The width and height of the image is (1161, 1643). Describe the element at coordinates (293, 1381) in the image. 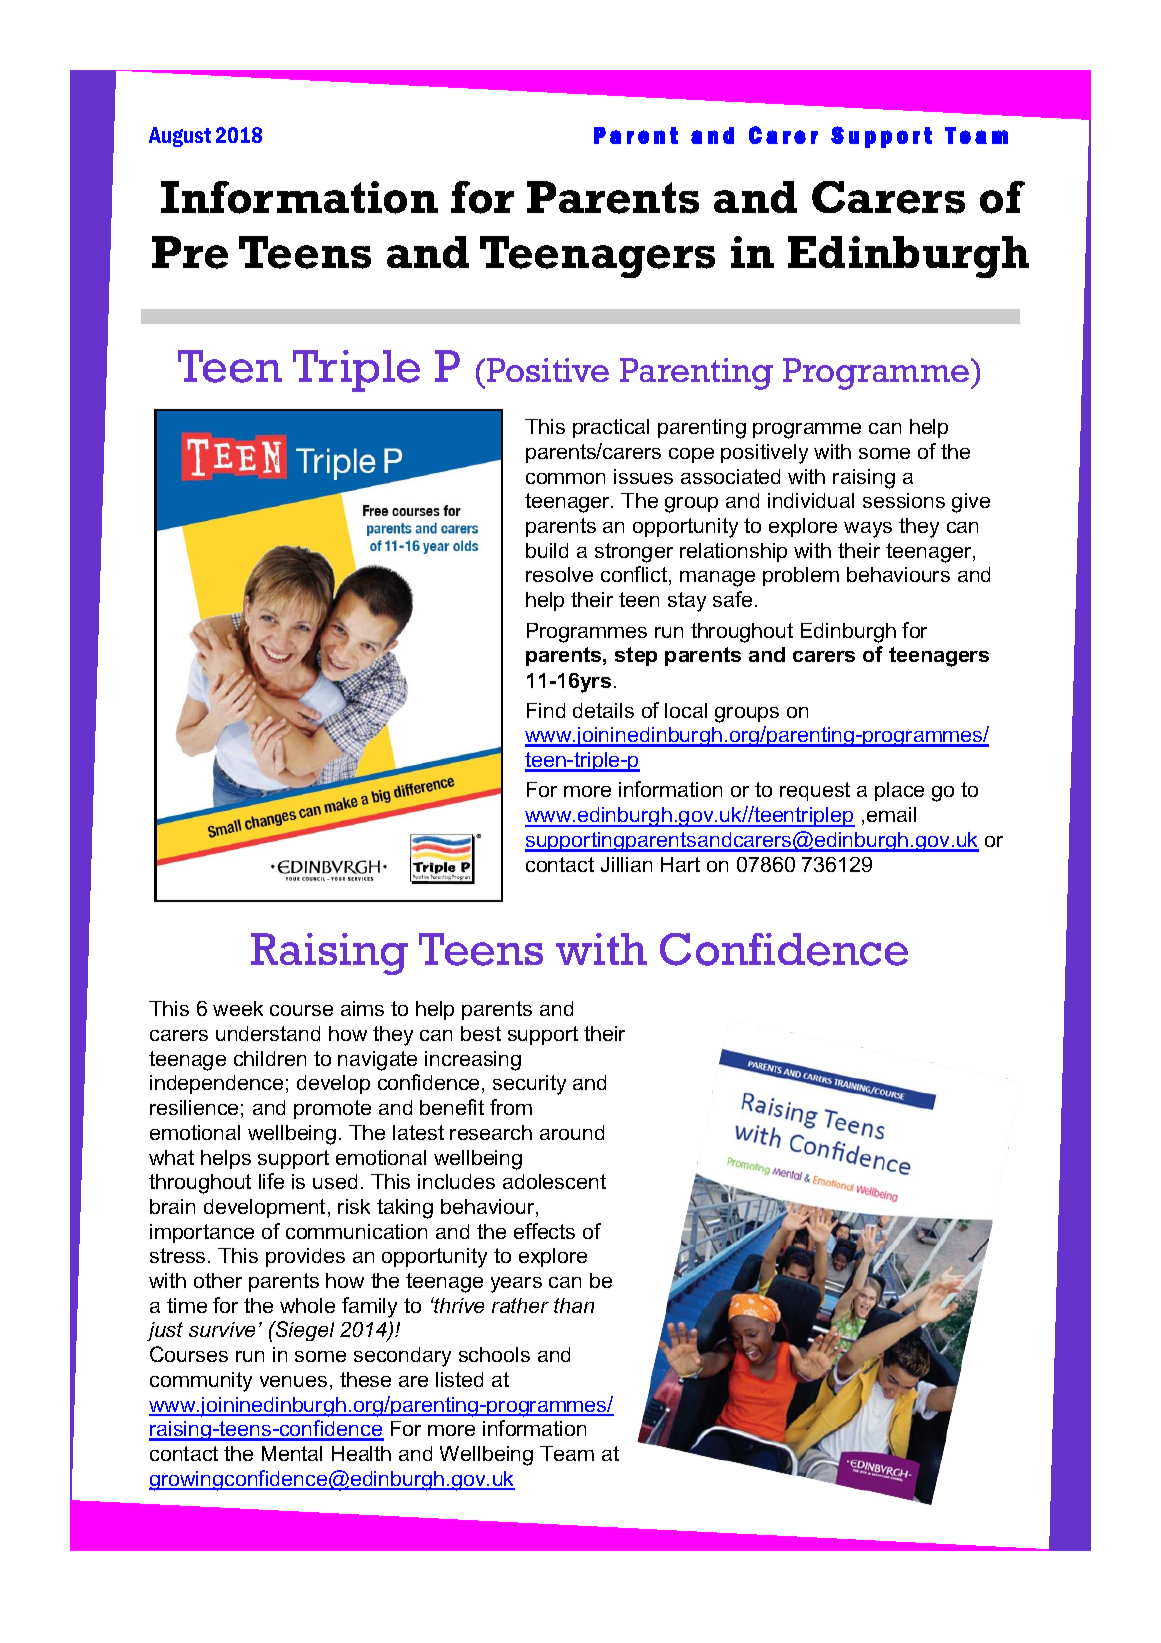

I see `venues` at that location.
